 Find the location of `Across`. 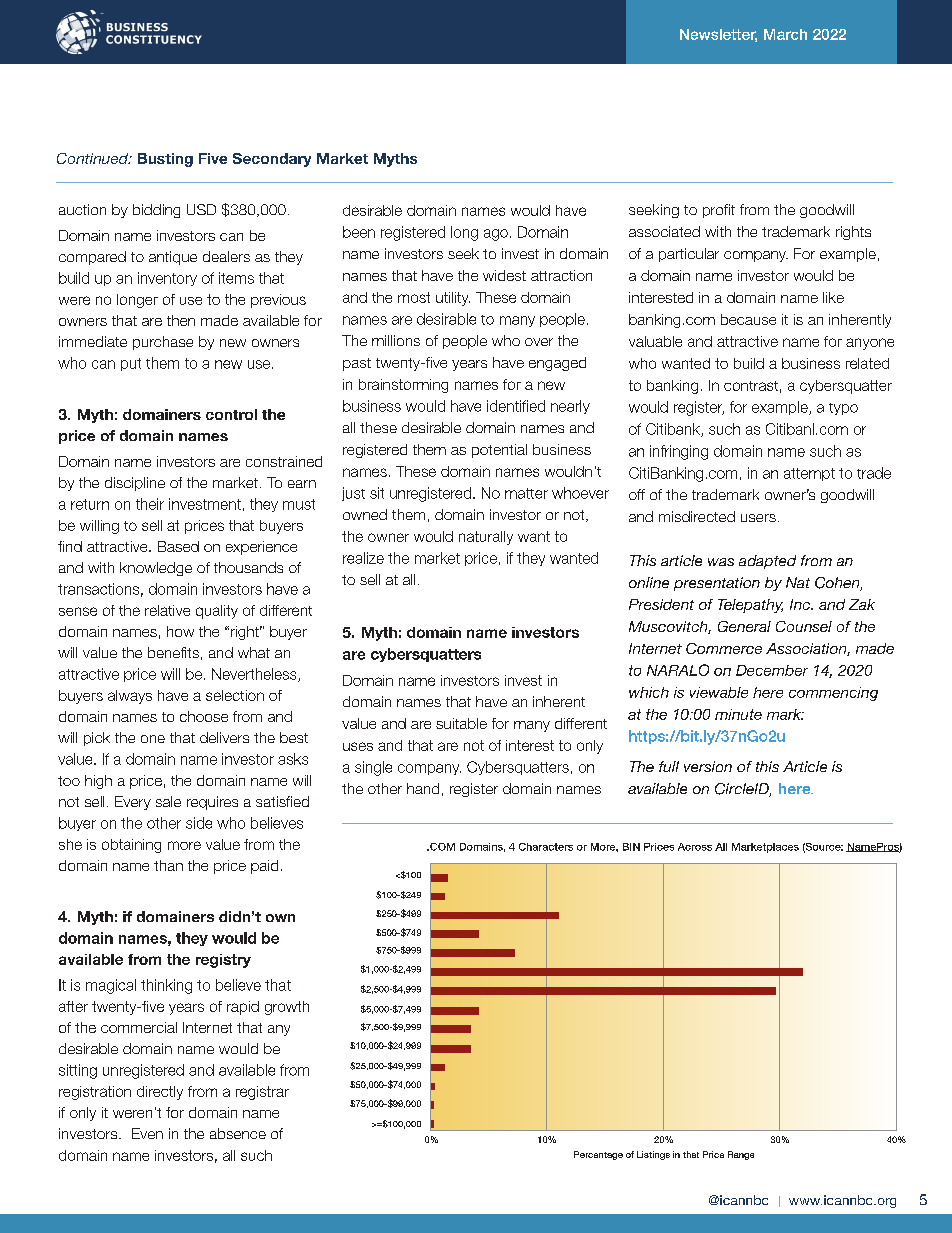

Across is located at coordinates (695, 847).
